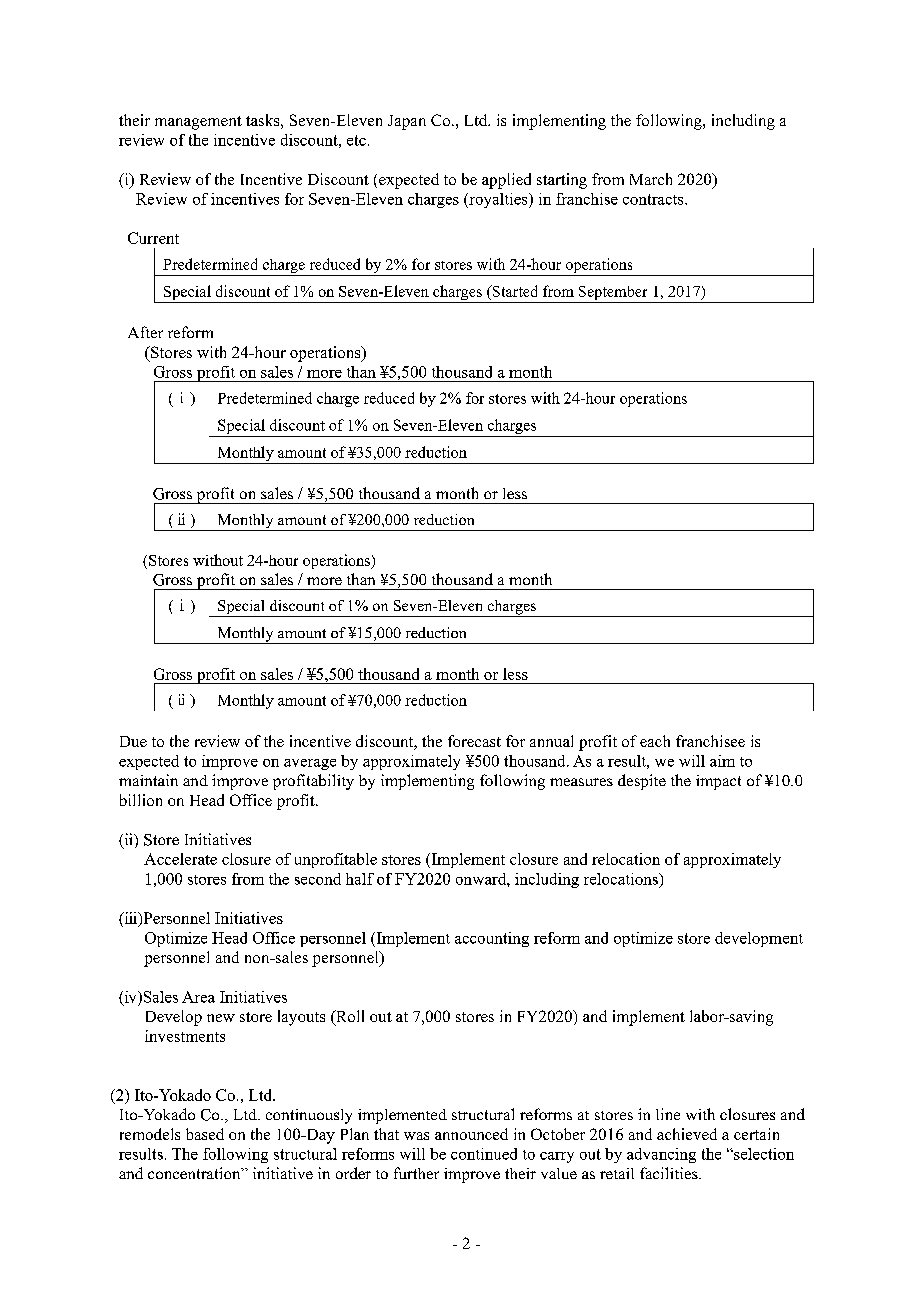  I want to click on based, so click(205, 1134).
